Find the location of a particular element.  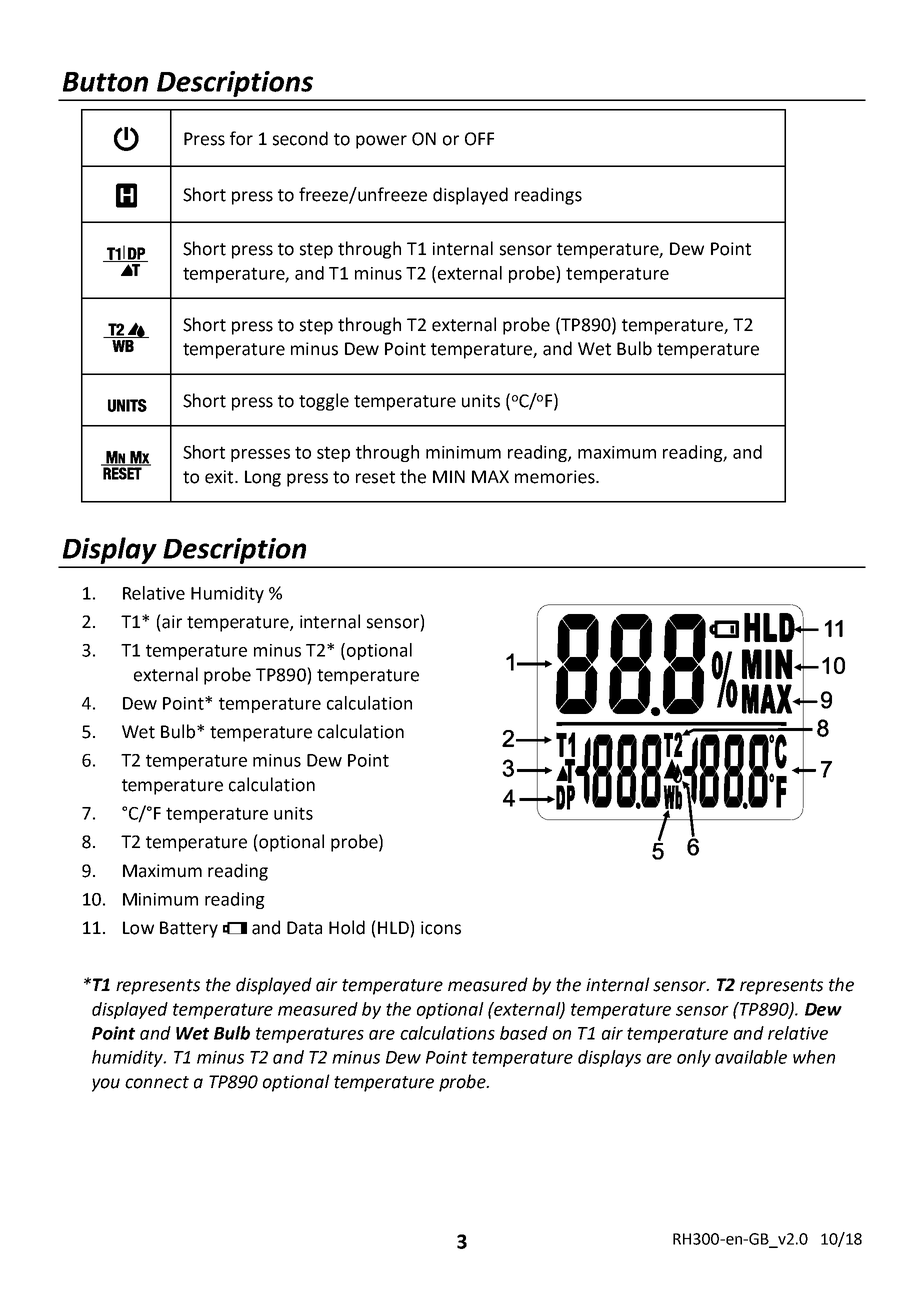

for is located at coordinates (241, 138).
